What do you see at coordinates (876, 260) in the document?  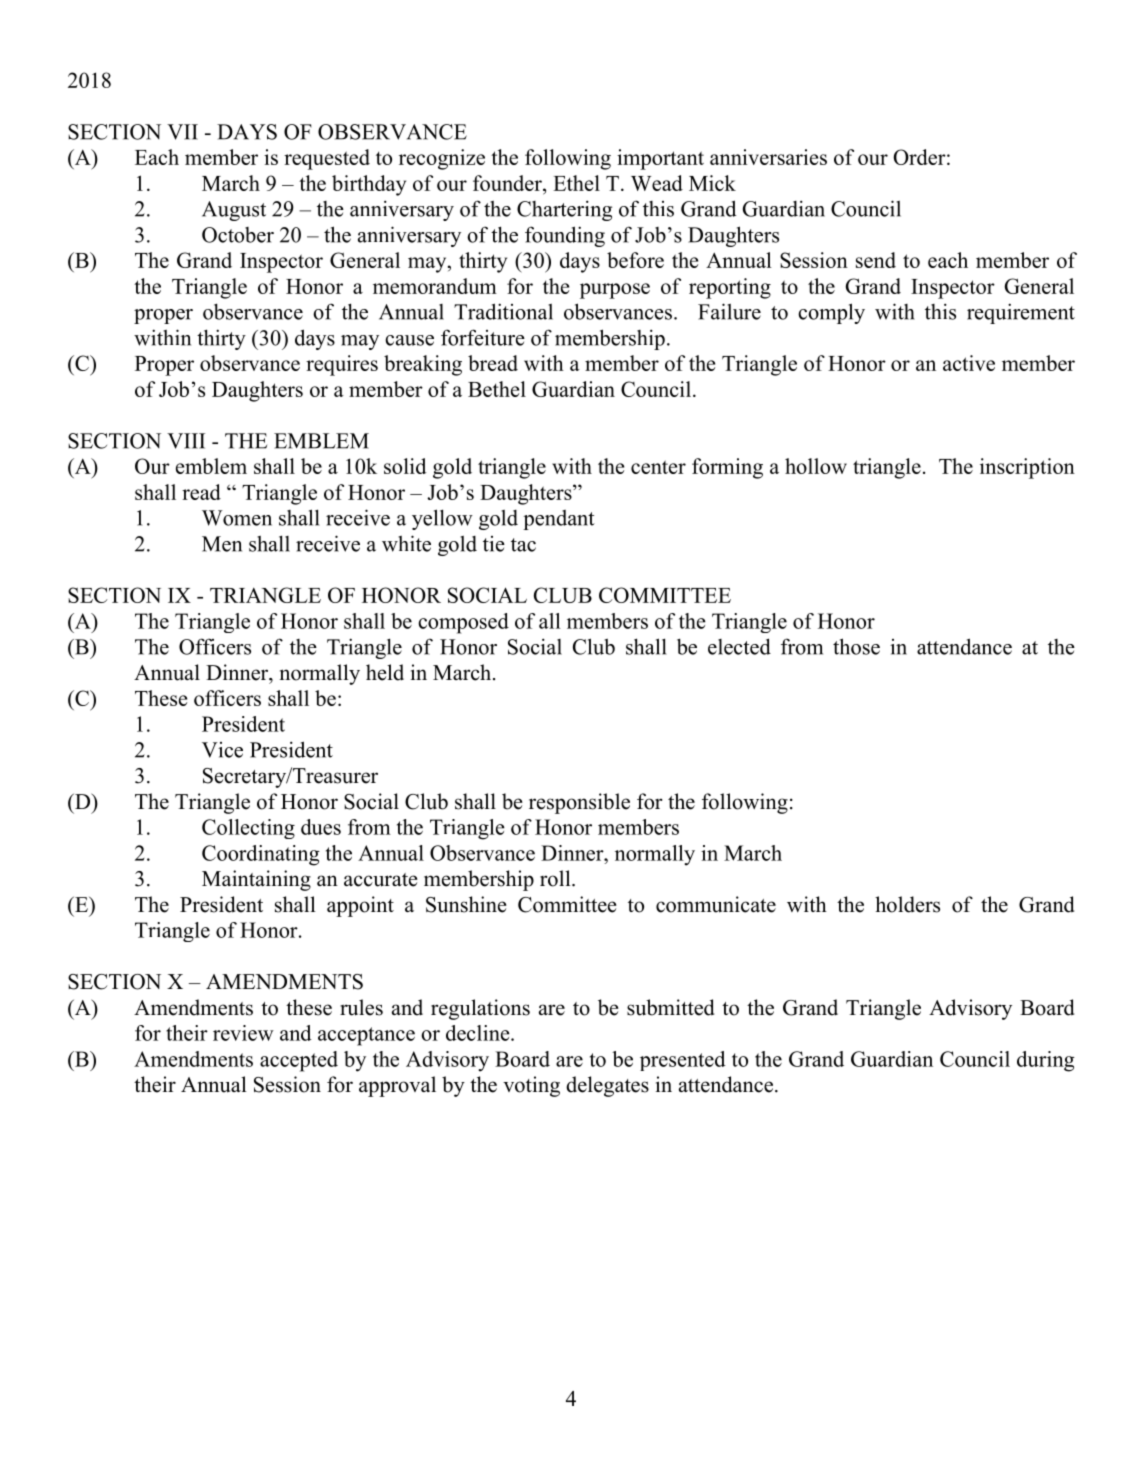 I see `send` at bounding box center [876, 260].
